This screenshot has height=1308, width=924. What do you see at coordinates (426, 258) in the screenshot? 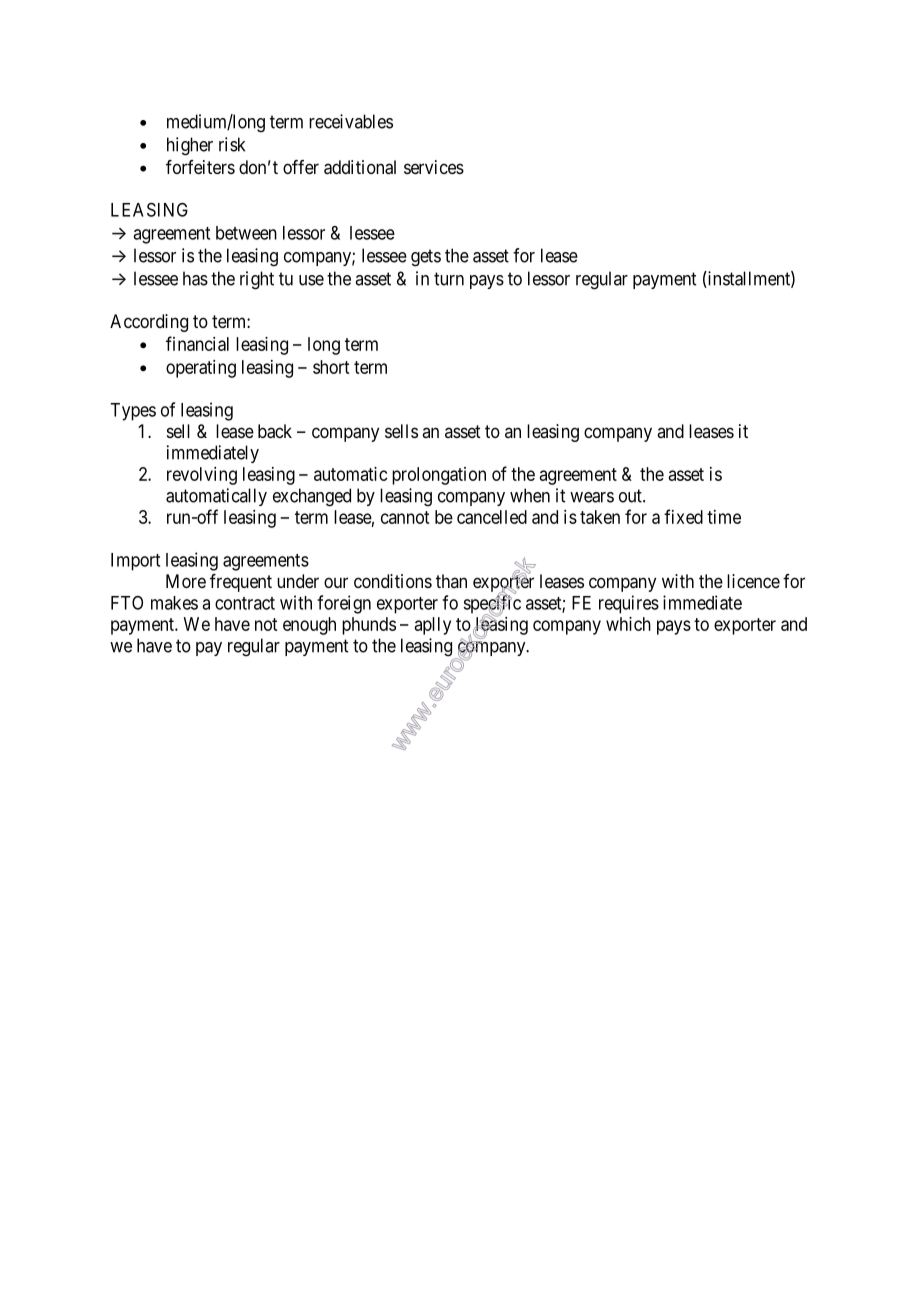
I see `gets` at bounding box center [426, 258].
